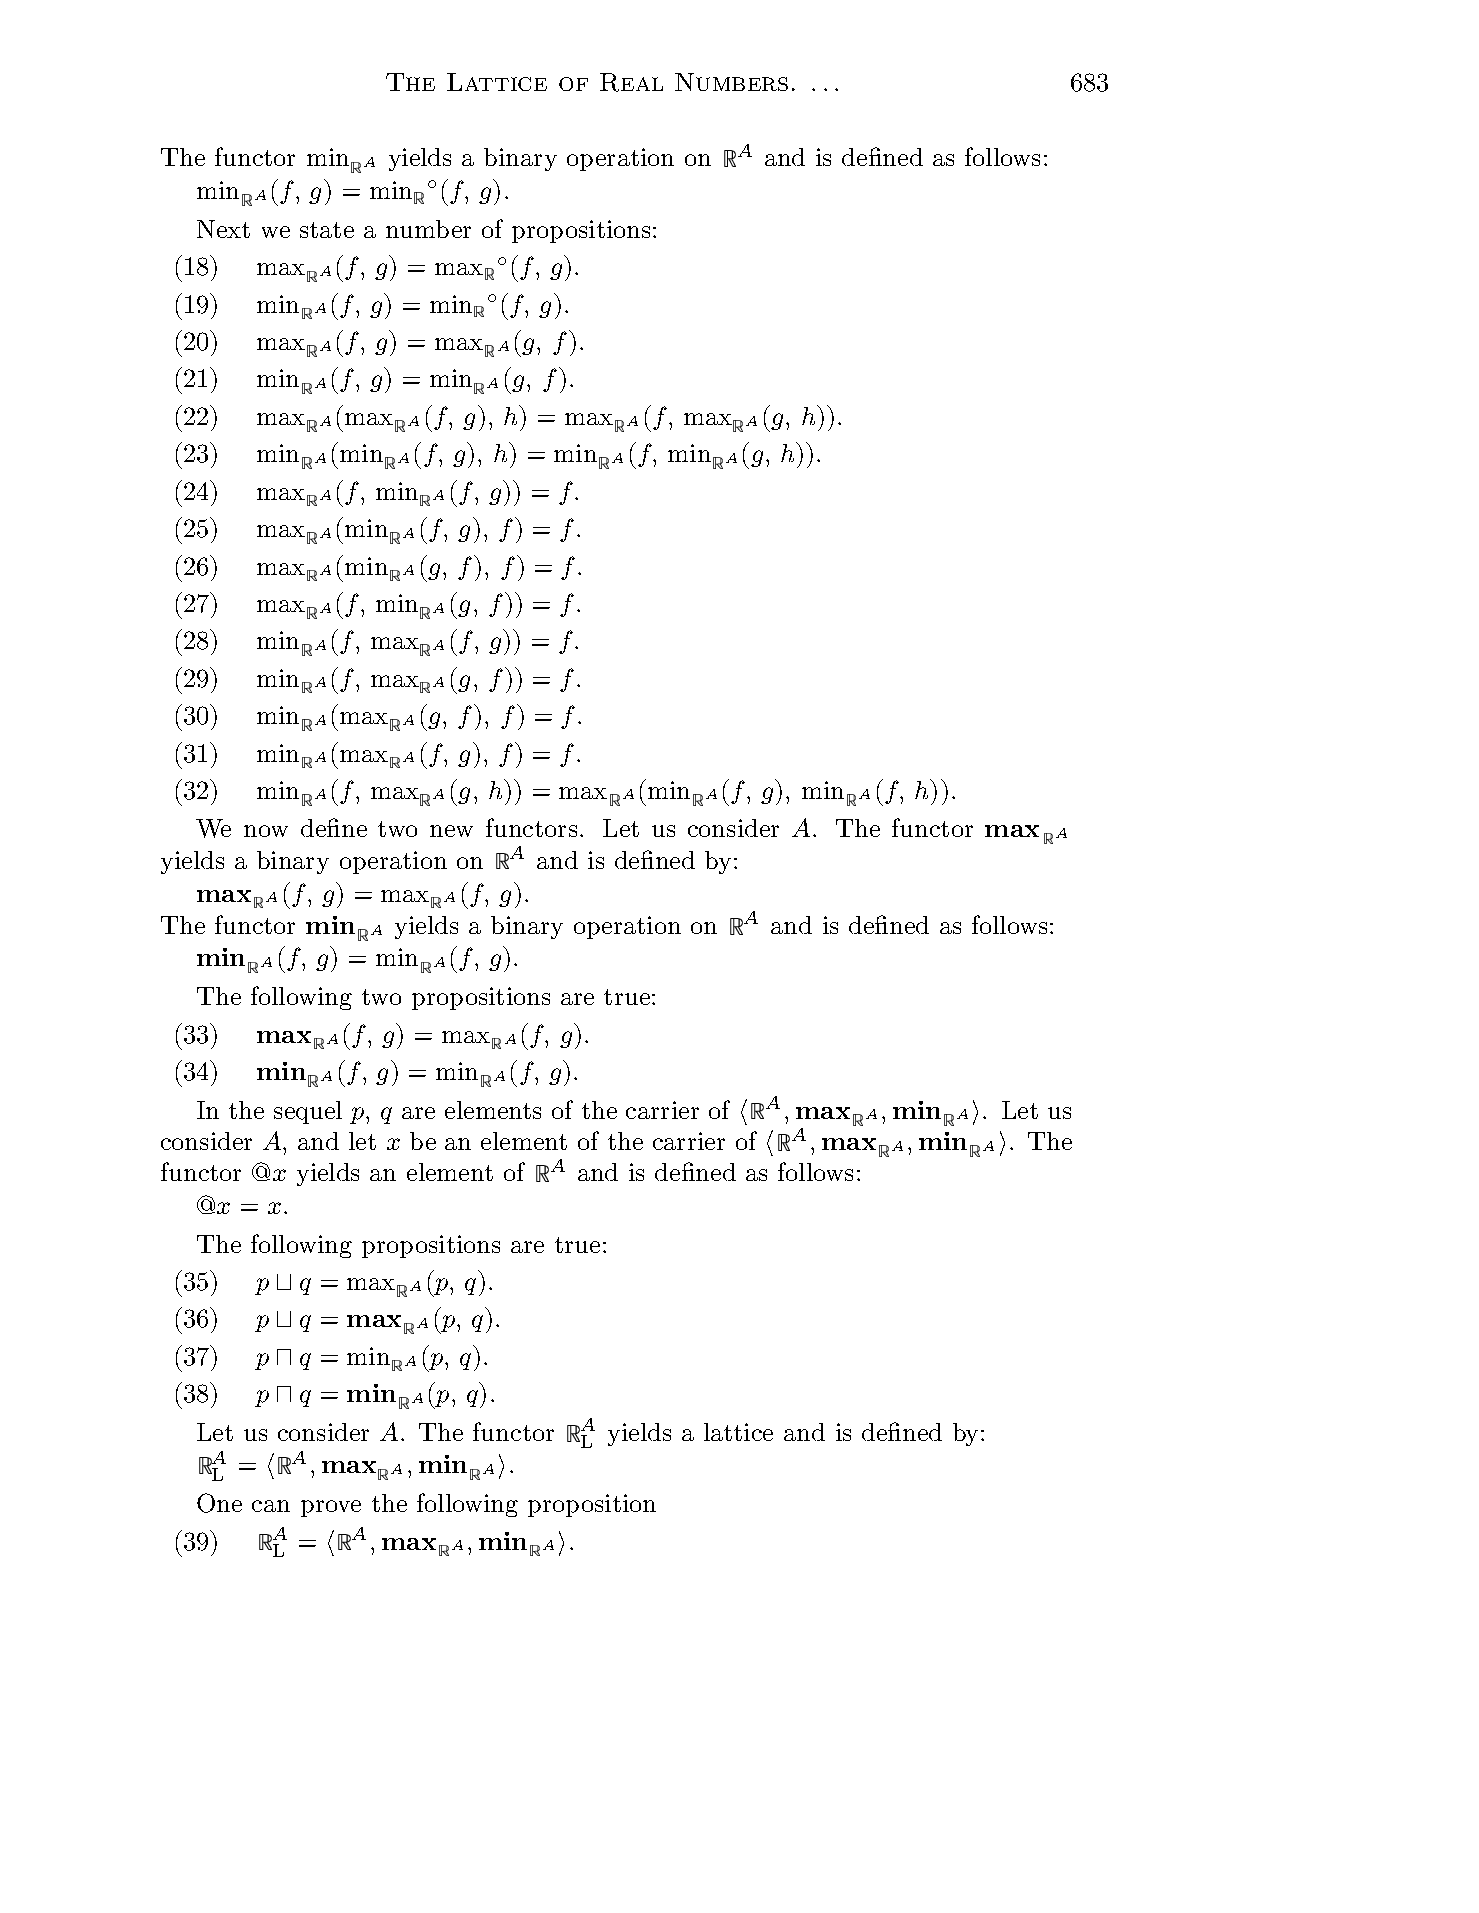 The width and height of the screenshot is (1479, 1913). I want to click on Real, so click(631, 82).
